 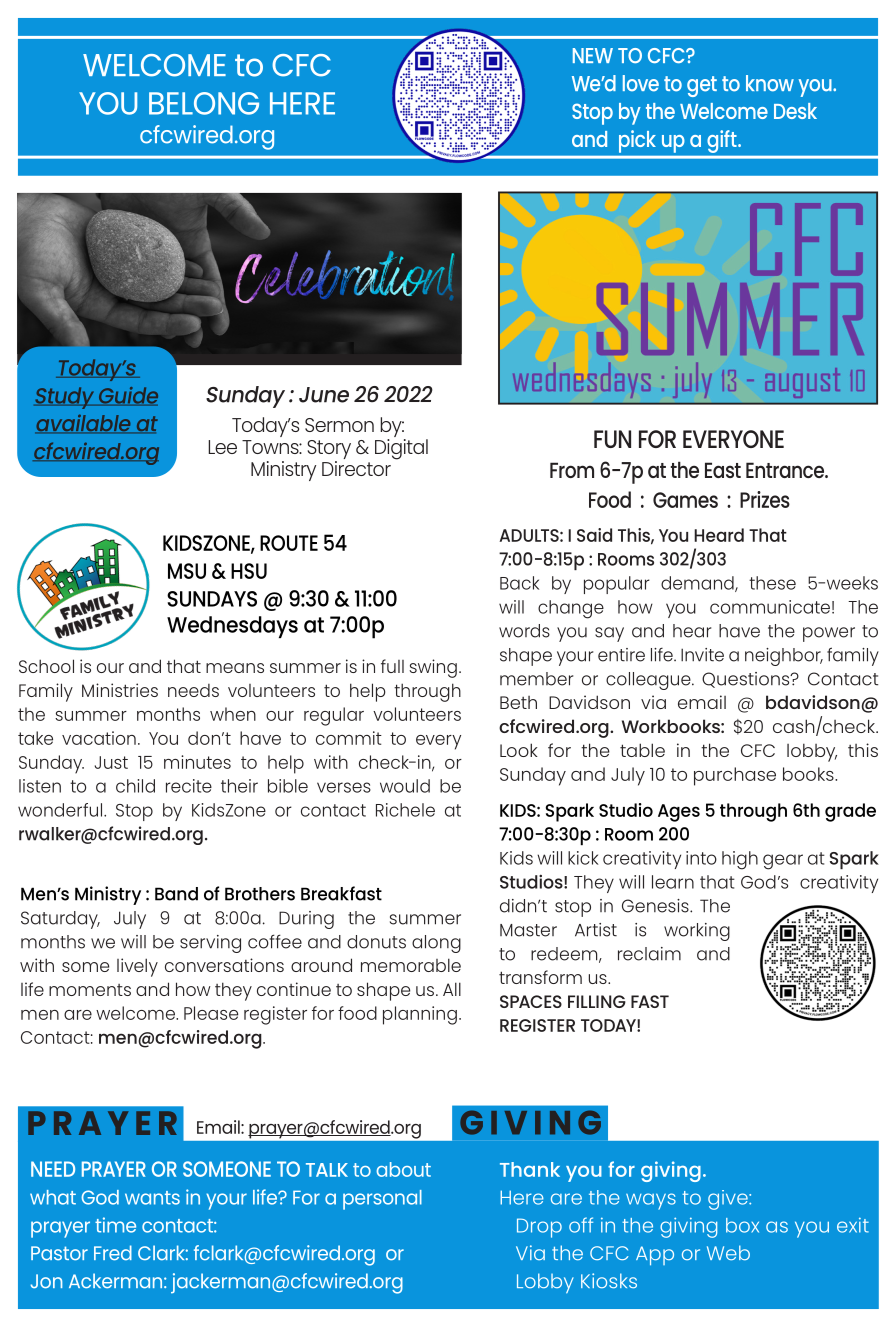 I want to click on along, so click(x=436, y=944).
